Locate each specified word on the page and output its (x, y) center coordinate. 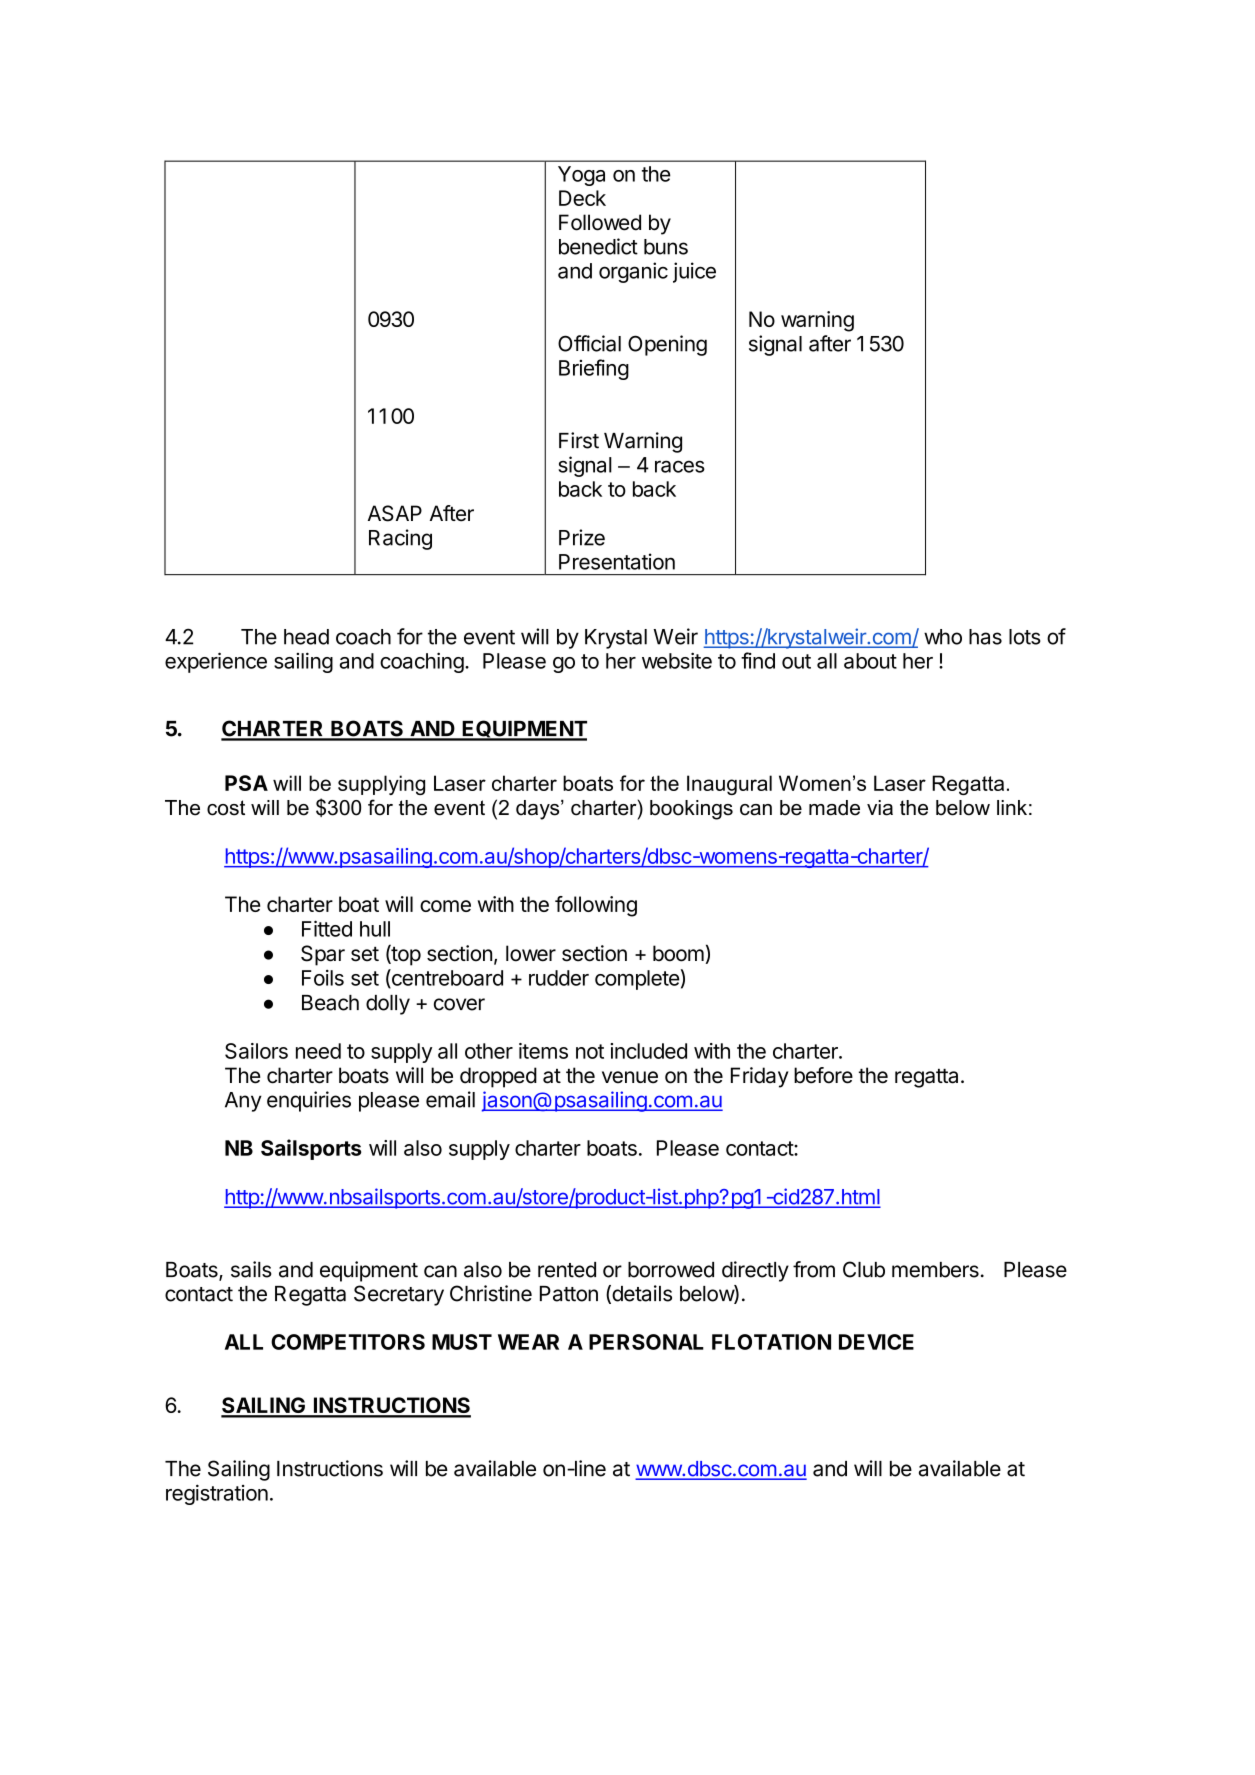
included (648, 1051)
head (306, 637)
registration (217, 1494)
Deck (582, 198)
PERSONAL (646, 1342)
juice (694, 272)
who (943, 637)
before (823, 1075)
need (318, 1051)
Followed (600, 222)
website (677, 660)
